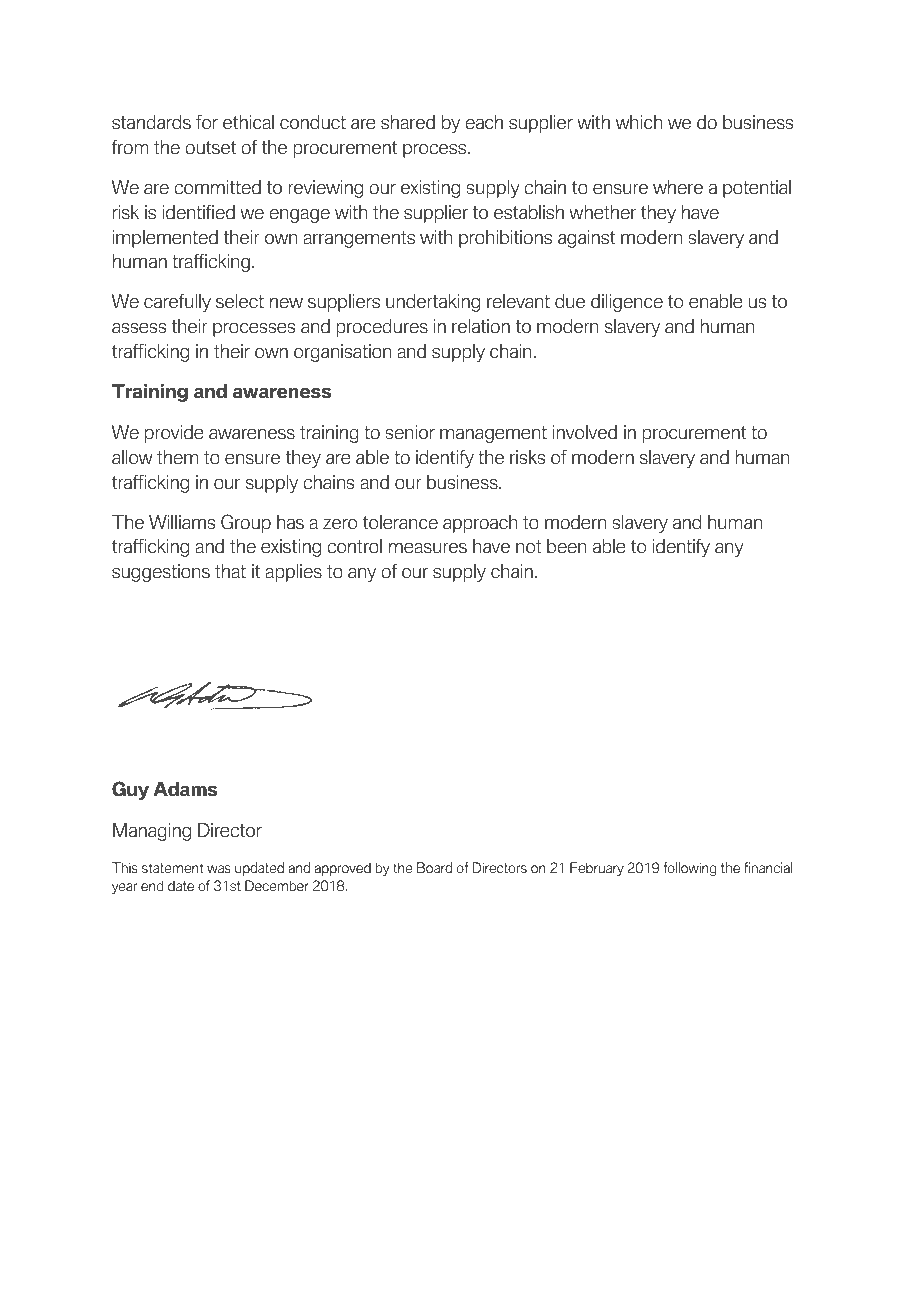 The image size is (924, 1308). What do you see at coordinates (428, 548) in the document?
I see `measures` at bounding box center [428, 548].
